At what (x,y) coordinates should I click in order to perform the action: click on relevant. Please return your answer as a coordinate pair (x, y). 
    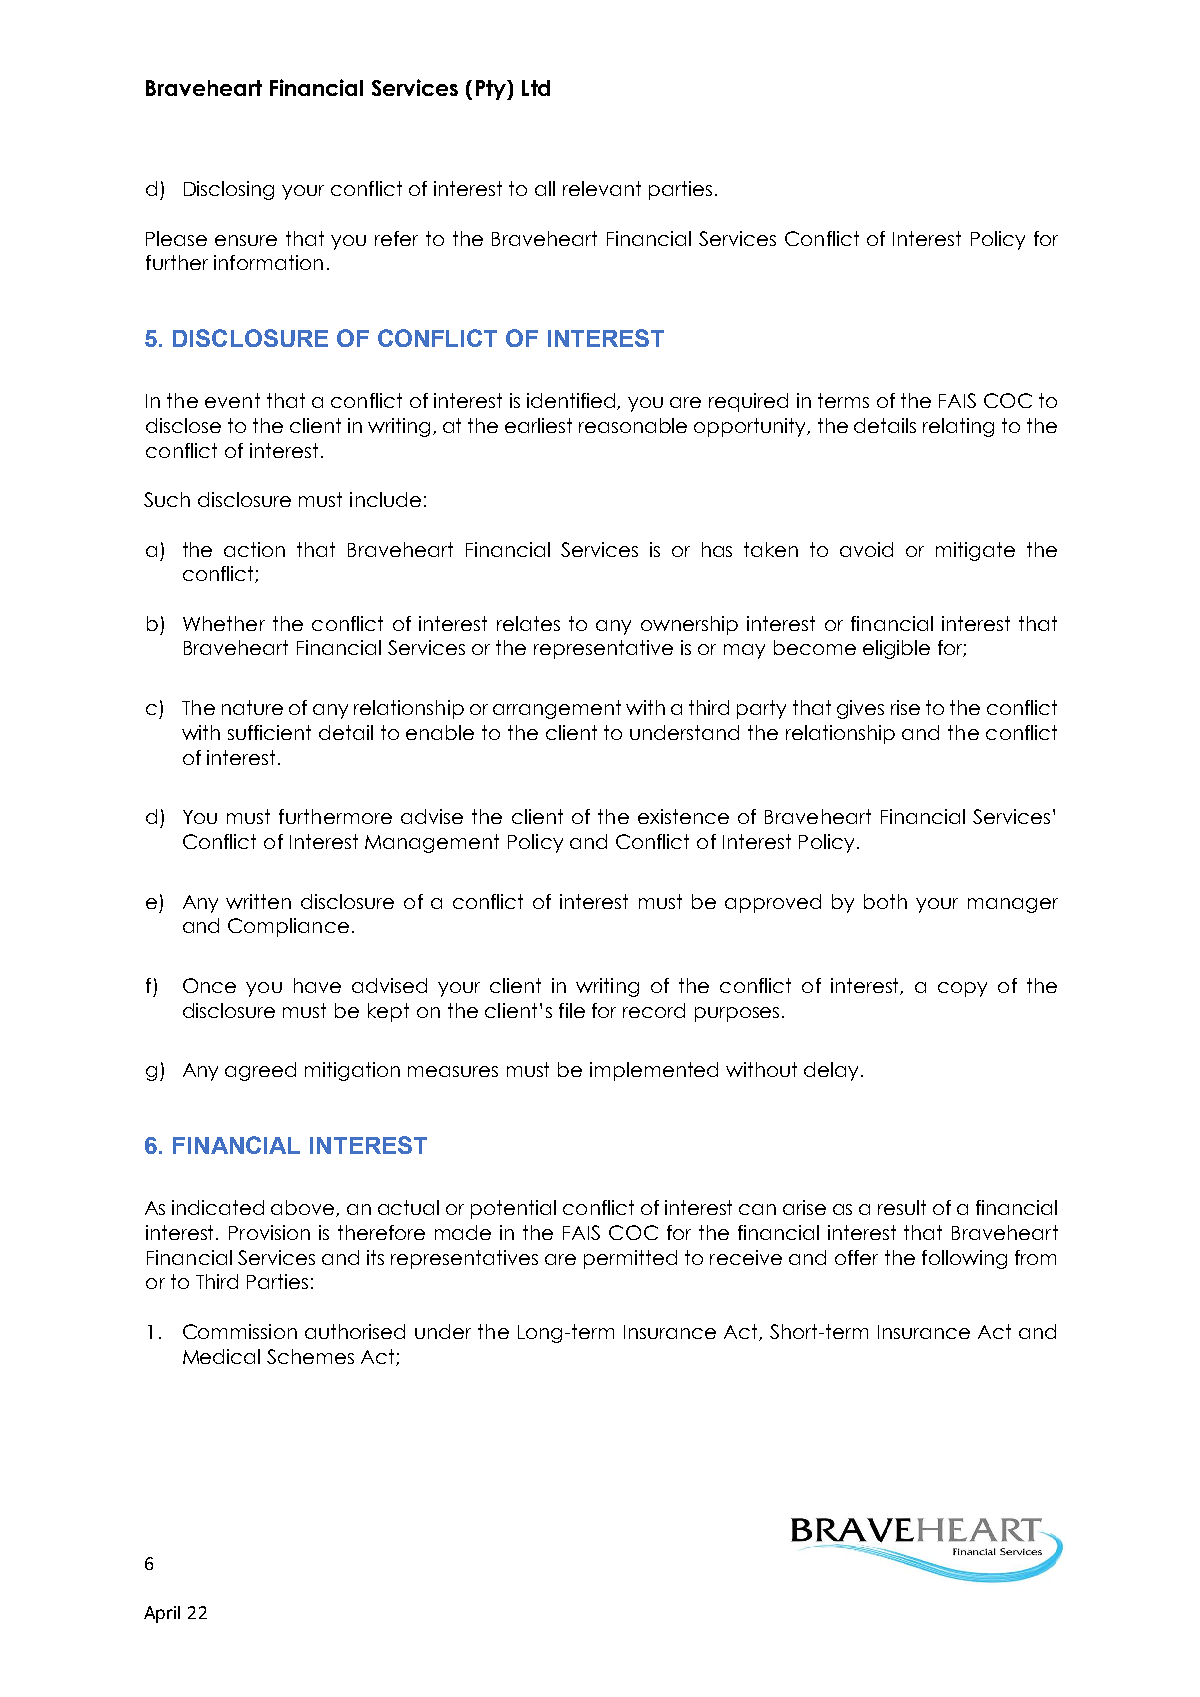
    Looking at the image, I should click on (602, 188).
